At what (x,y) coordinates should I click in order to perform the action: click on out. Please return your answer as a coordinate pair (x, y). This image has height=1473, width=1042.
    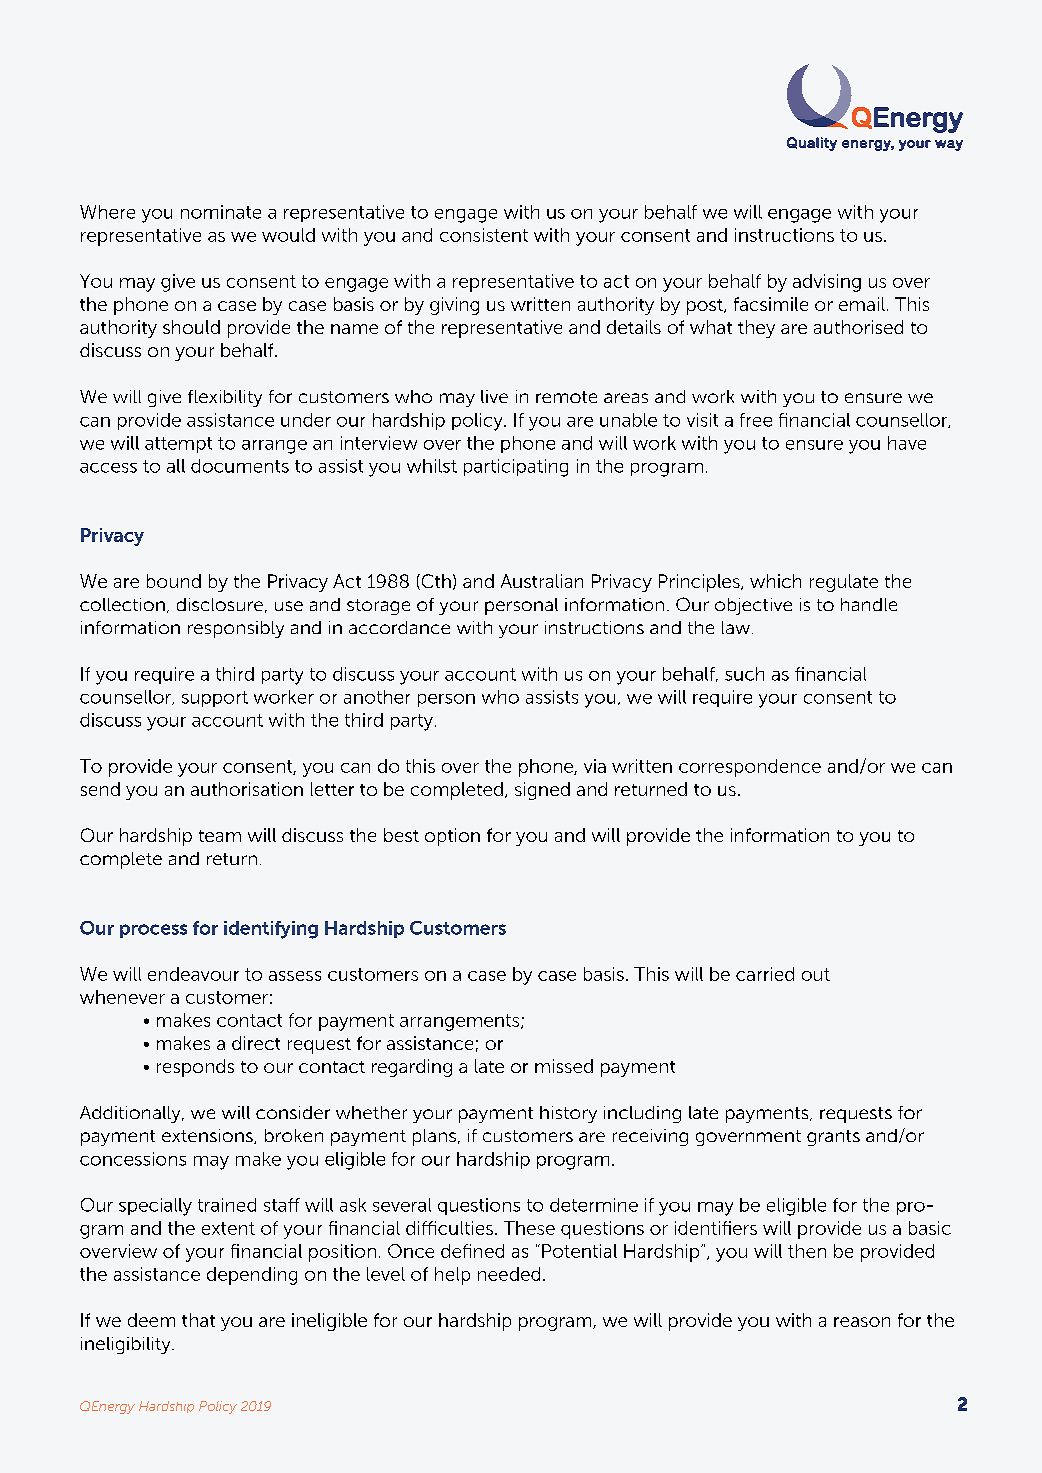
    Looking at the image, I should click on (816, 974).
